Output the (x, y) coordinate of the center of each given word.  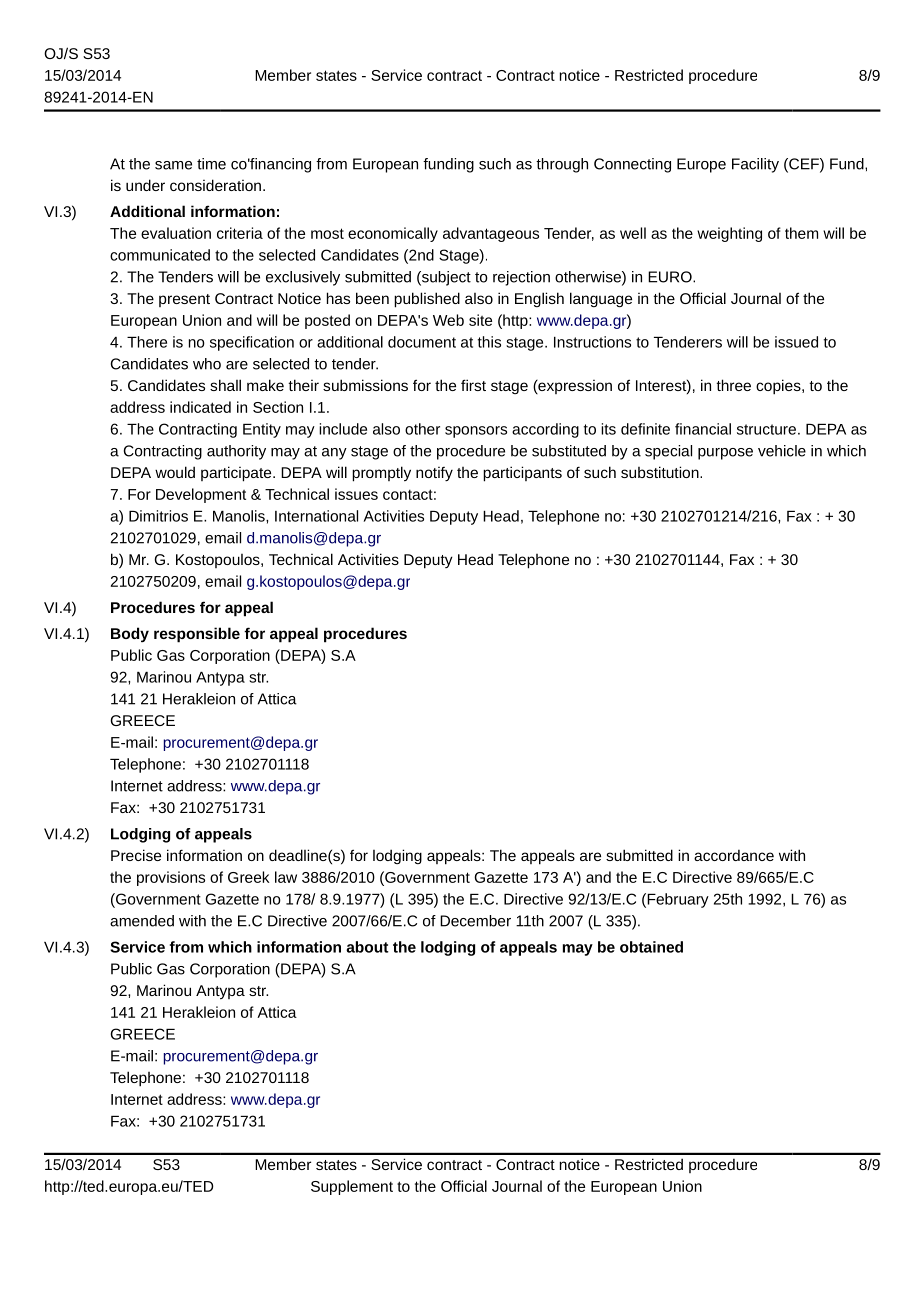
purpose (725, 454)
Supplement (352, 1187)
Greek (248, 877)
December (475, 921)
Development (201, 495)
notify (434, 474)
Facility (755, 165)
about (367, 947)
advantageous (491, 234)
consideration (215, 185)
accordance (734, 855)
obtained (651, 947)
